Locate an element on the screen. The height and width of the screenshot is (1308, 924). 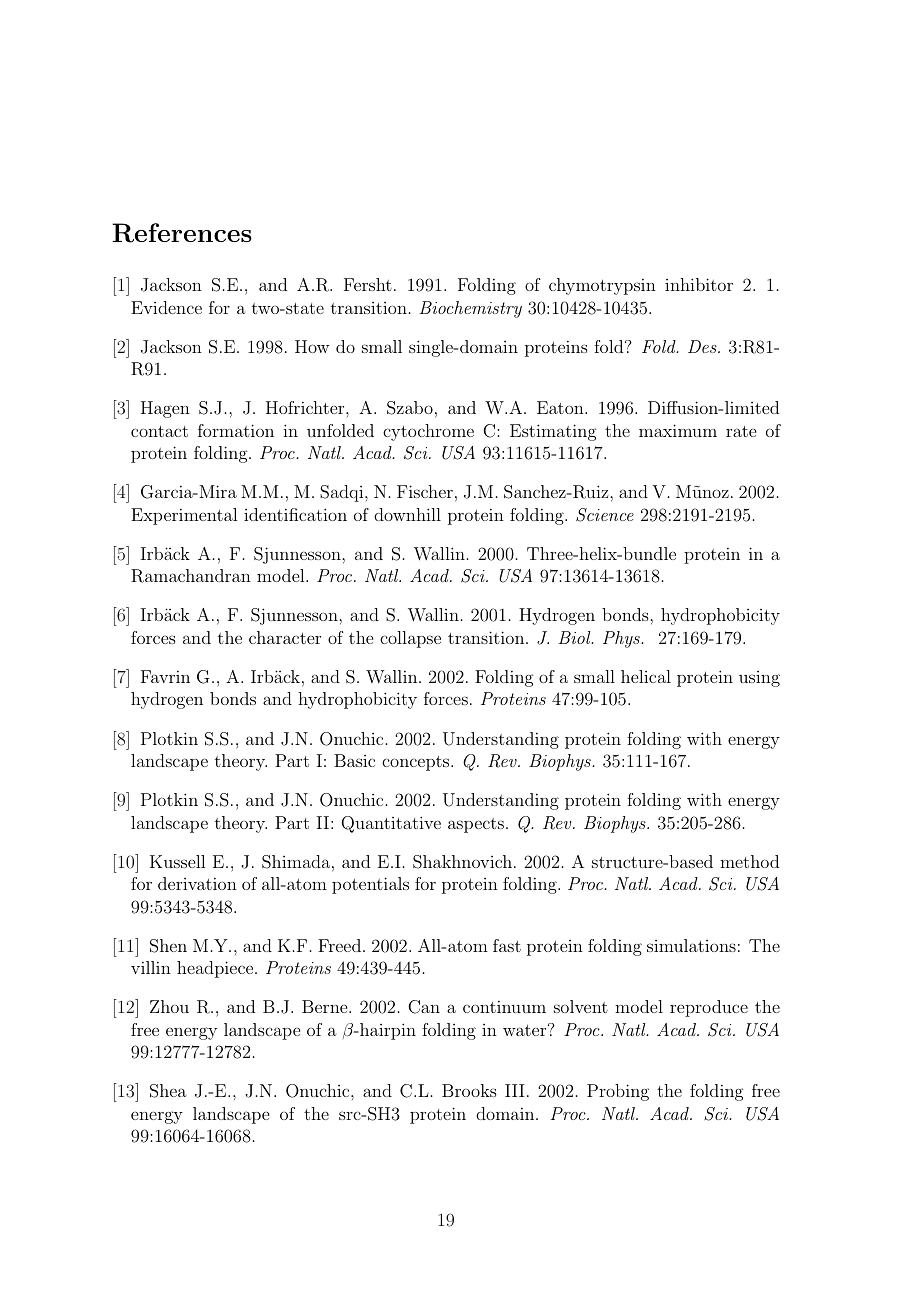
Brooks is located at coordinates (469, 1090).
